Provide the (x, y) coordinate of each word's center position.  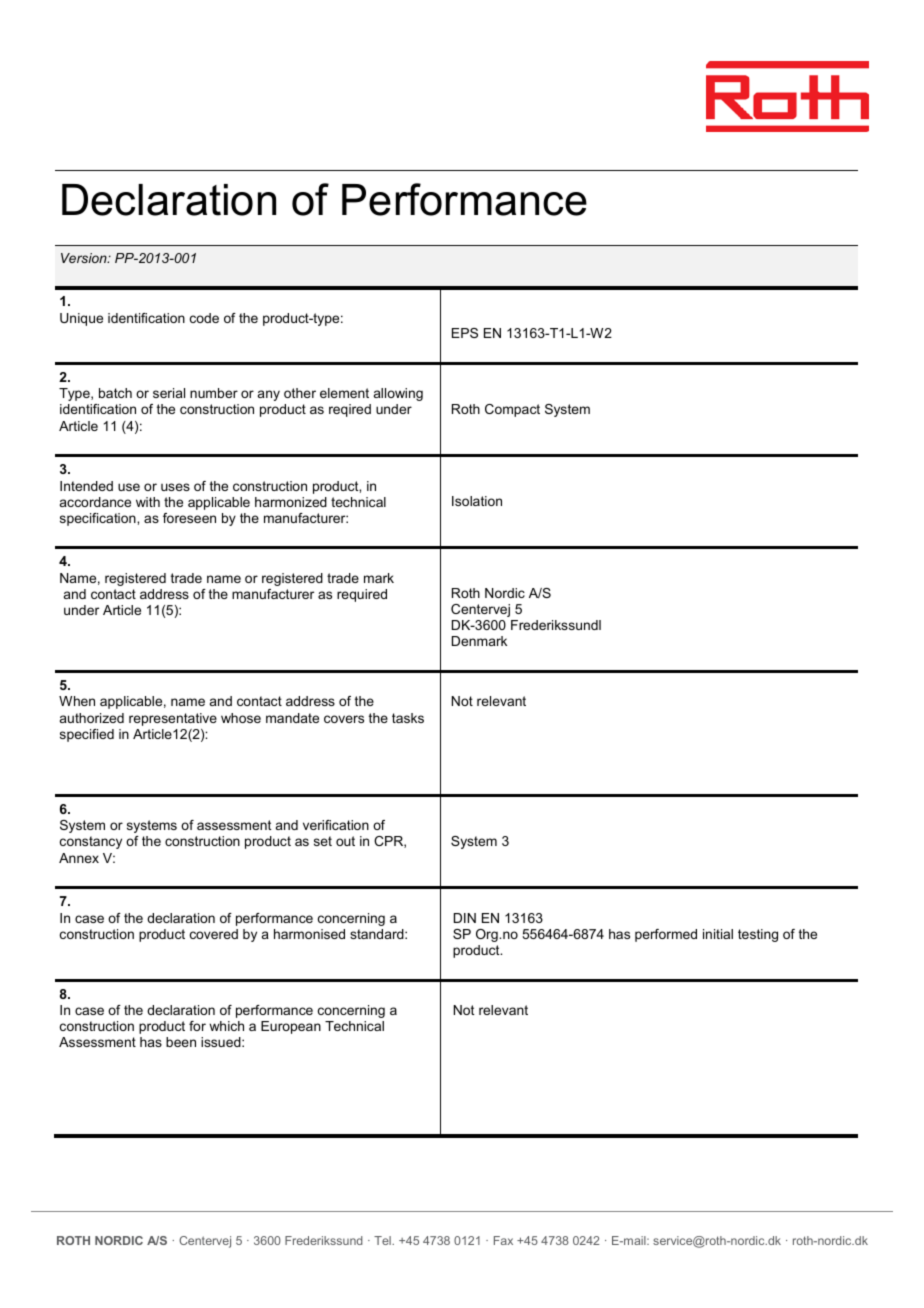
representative (173, 719)
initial (718, 934)
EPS (465, 333)
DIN (465, 918)
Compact (512, 410)
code (204, 318)
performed (666, 935)
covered (214, 934)
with (148, 502)
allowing (398, 394)
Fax (503, 1240)
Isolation (477, 501)
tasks (408, 718)
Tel (383, 1240)
